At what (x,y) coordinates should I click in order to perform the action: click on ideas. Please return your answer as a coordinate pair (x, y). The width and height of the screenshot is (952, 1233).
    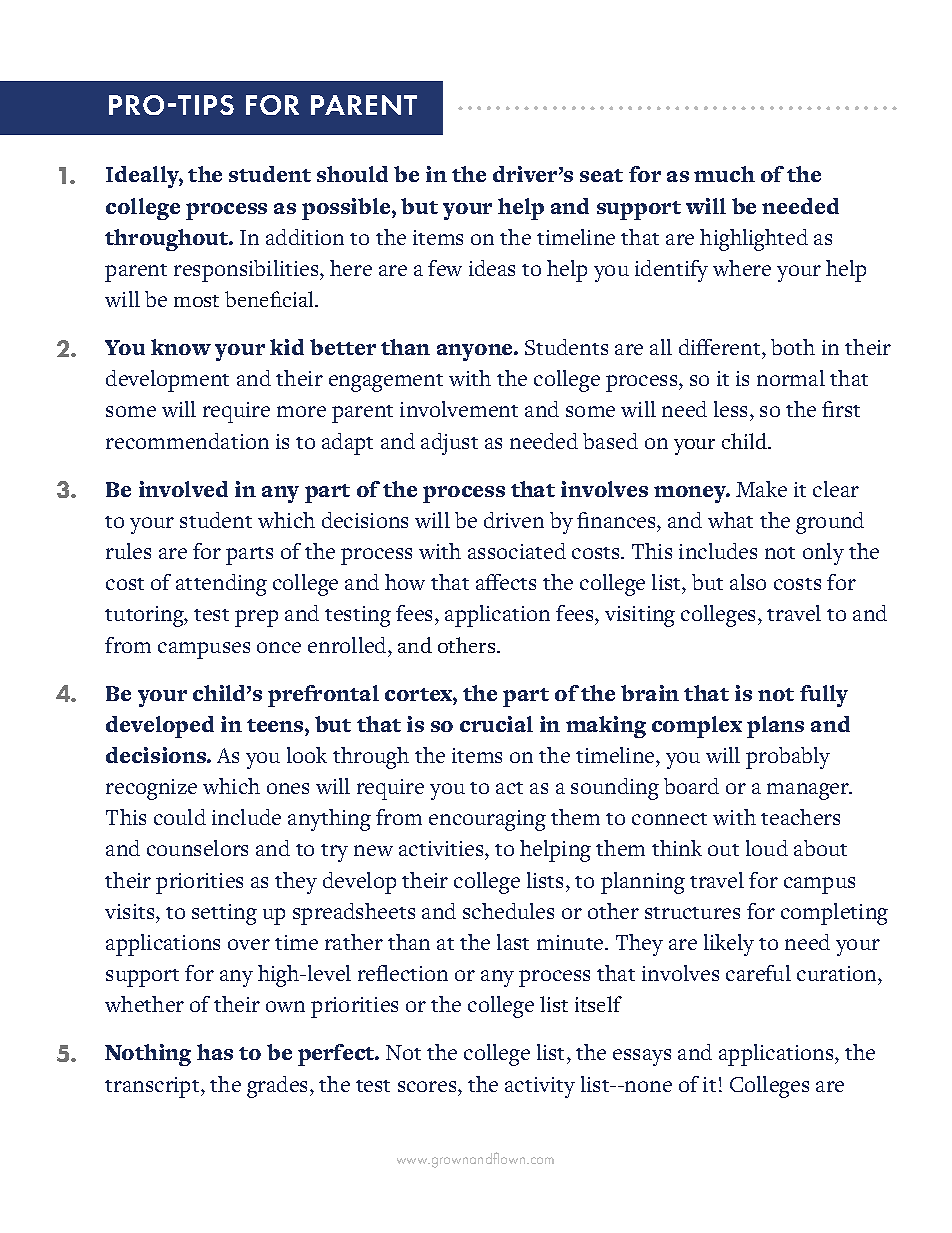
    Looking at the image, I should click on (492, 268).
